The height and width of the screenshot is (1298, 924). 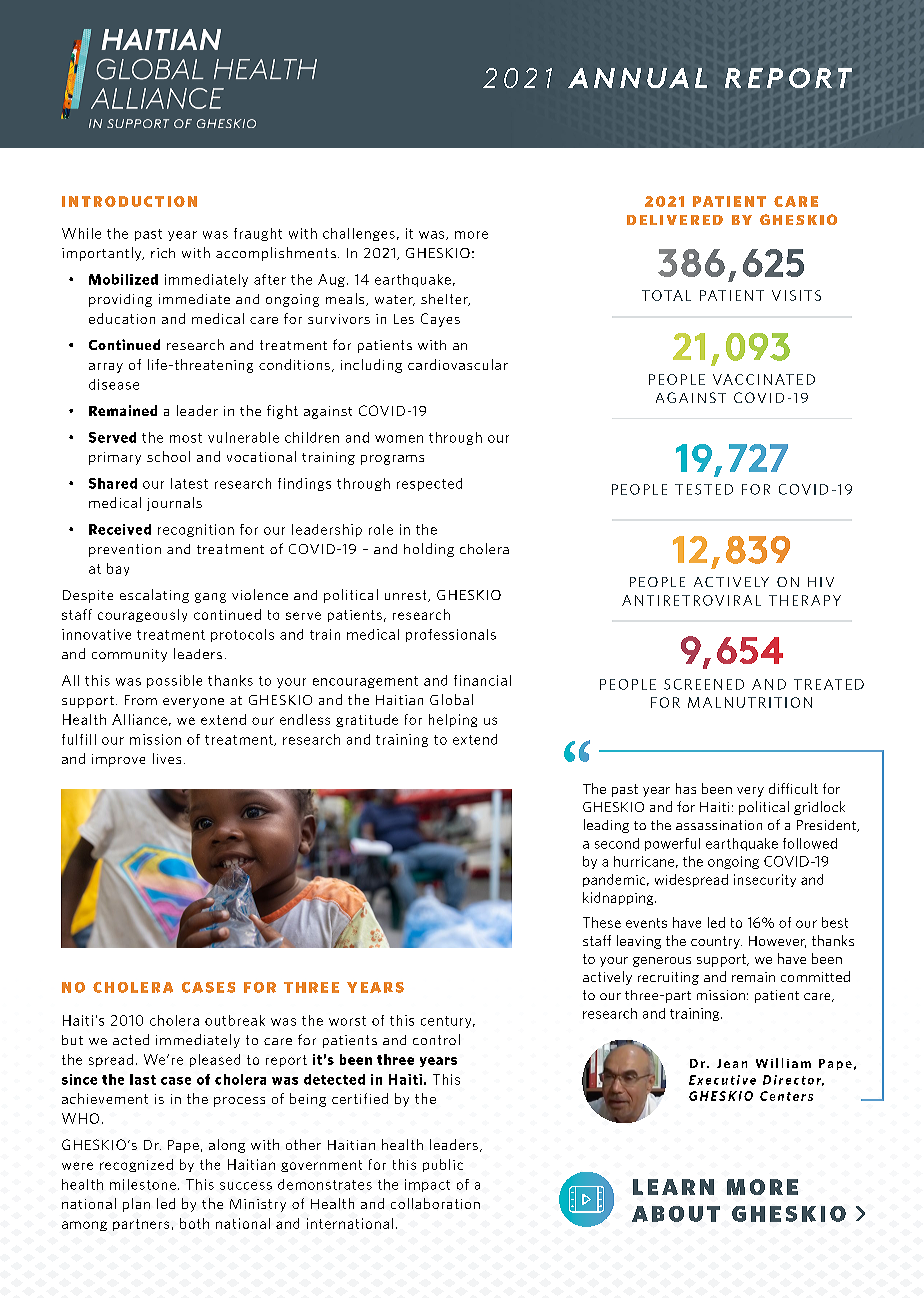 I want to click on shelter, so click(x=445, y=300).
